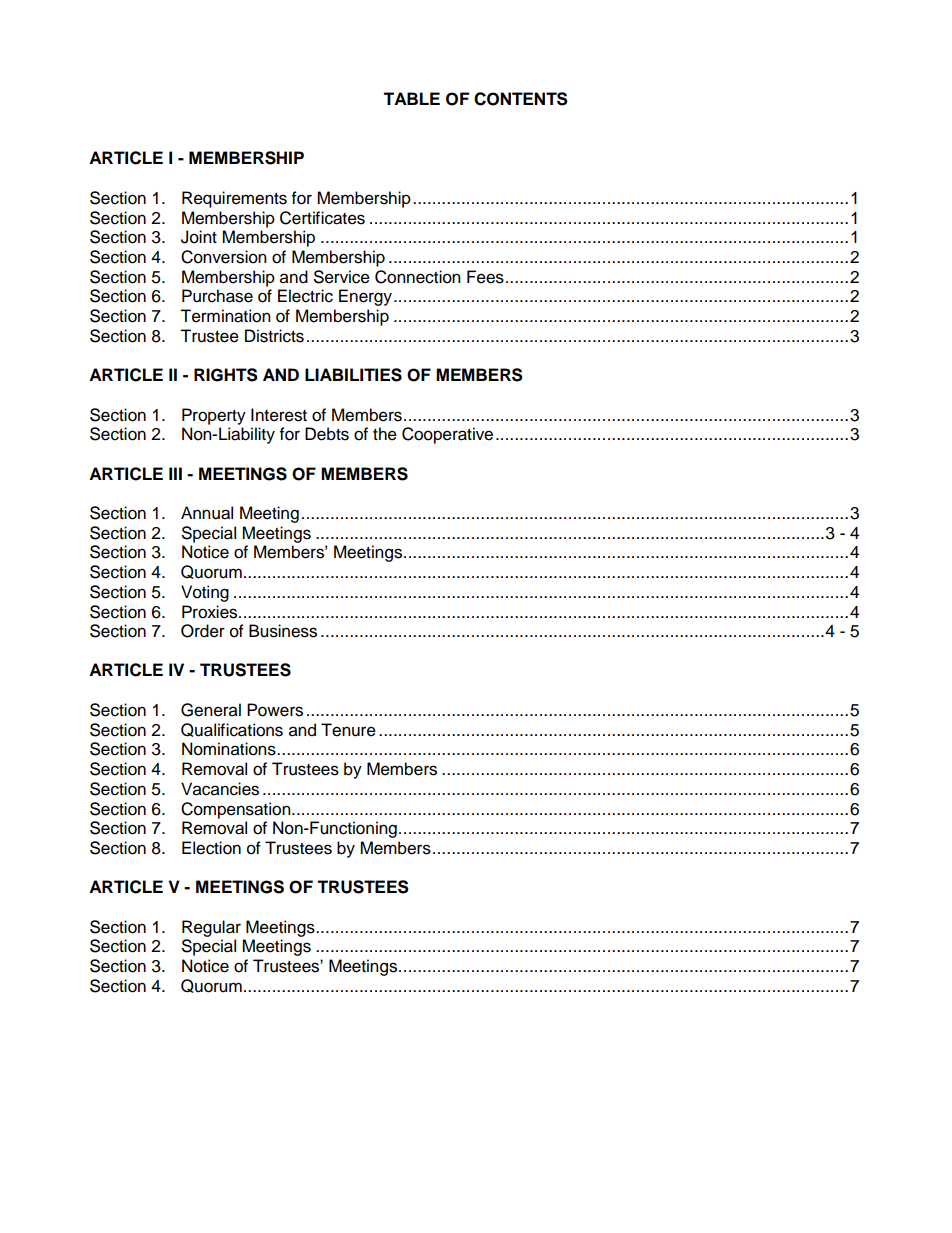 This screenshot has width=952, height=1233. I want to click on LIABILITIES, so click(353, 375).
